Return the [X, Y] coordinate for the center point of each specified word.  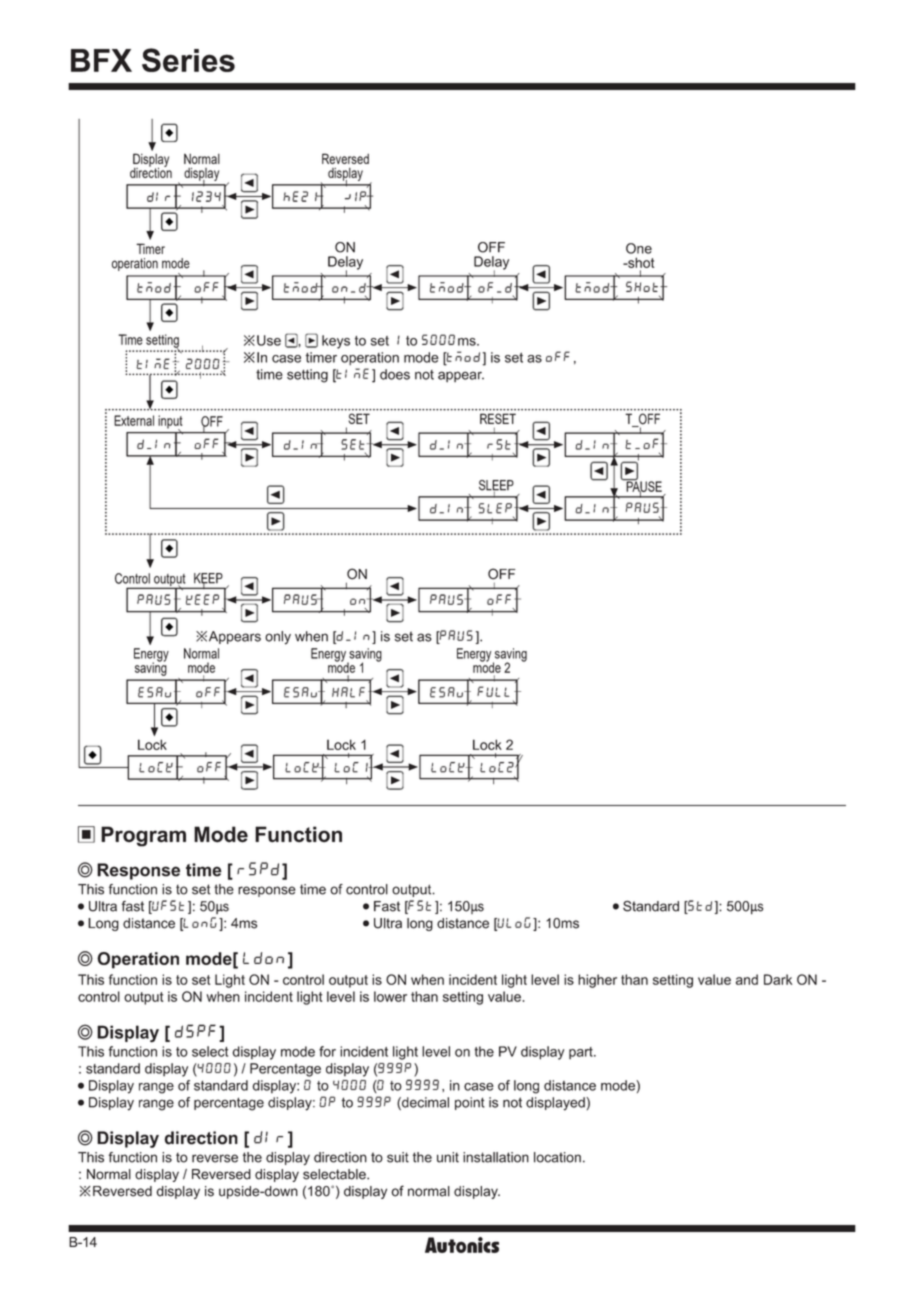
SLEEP [496, 486]
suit [398, 1157]
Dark [778, 979]
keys [336, 342]
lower [390, 996]
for [327, 1051]
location [557, 1157]
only [278, 638]
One [639, 248]
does [395, 374]
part [582, 1053]
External [134, 420]
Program [143, 836]
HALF [348, 692]
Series [188, 60]
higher [597, 981]
